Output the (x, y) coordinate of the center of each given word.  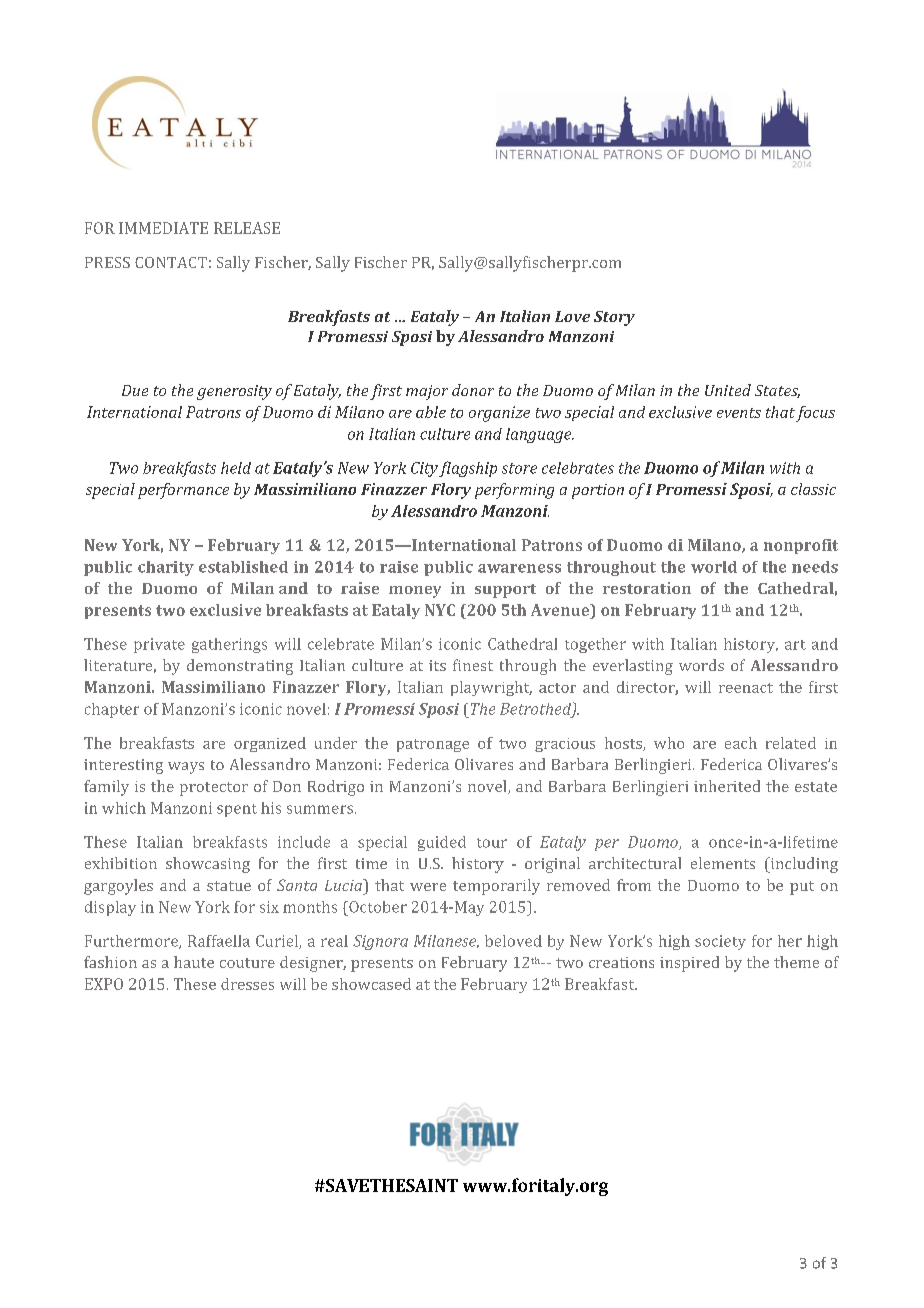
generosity (234, 392)
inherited (727, 786)
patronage (433, 745)
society (720, 942)
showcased (371, 984)
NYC (440, 610)
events (739, 413)
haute (194, 962)
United (728, 390)
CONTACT (171, 262)
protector (214, 789)
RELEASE (247, 228)
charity (166, 568)
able (431, 412)
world (714, 567)
